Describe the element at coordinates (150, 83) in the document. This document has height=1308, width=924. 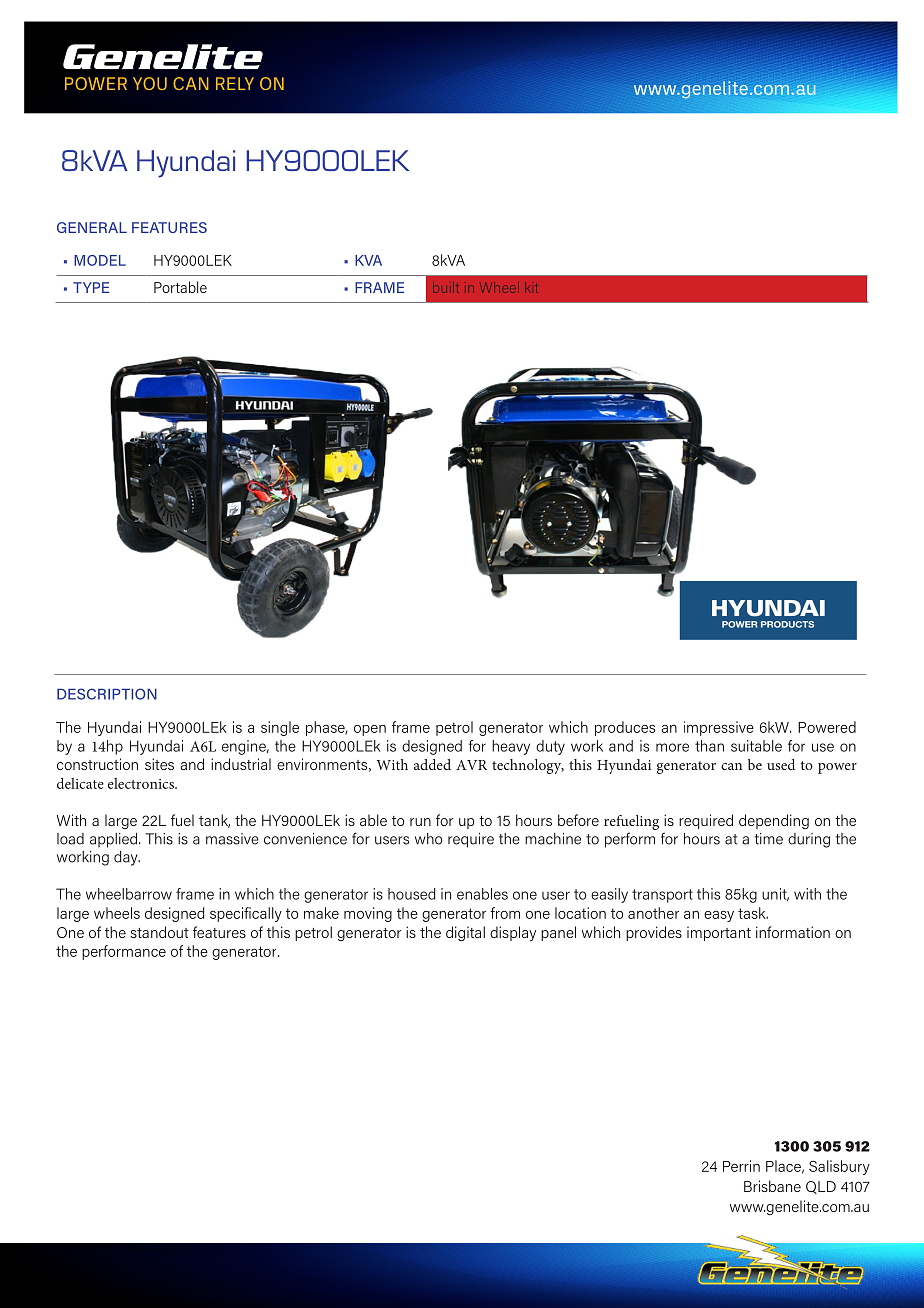
I see `YOU` at that location.
